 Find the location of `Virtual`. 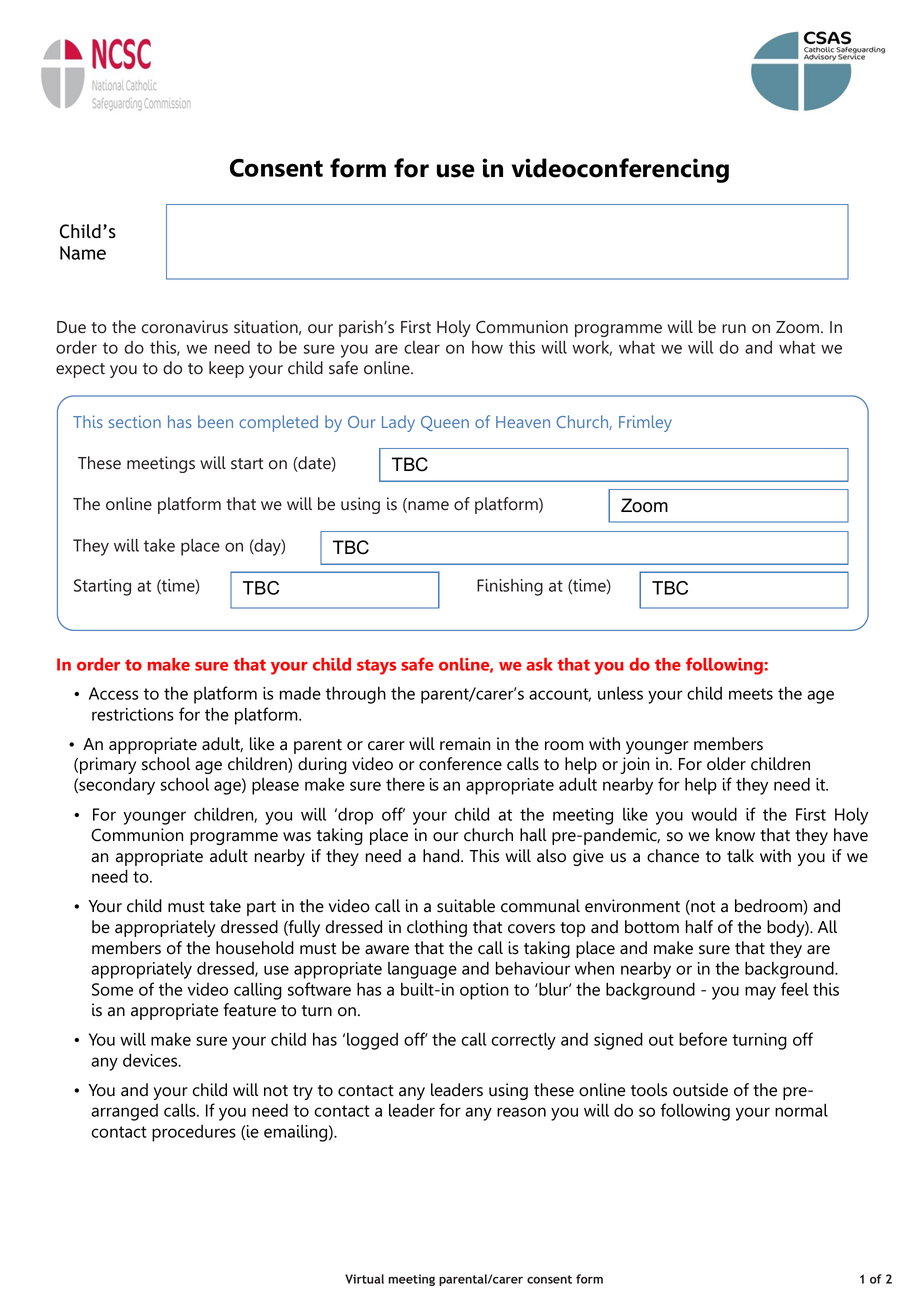

Virtual is located at coordinates (364, 1279).
